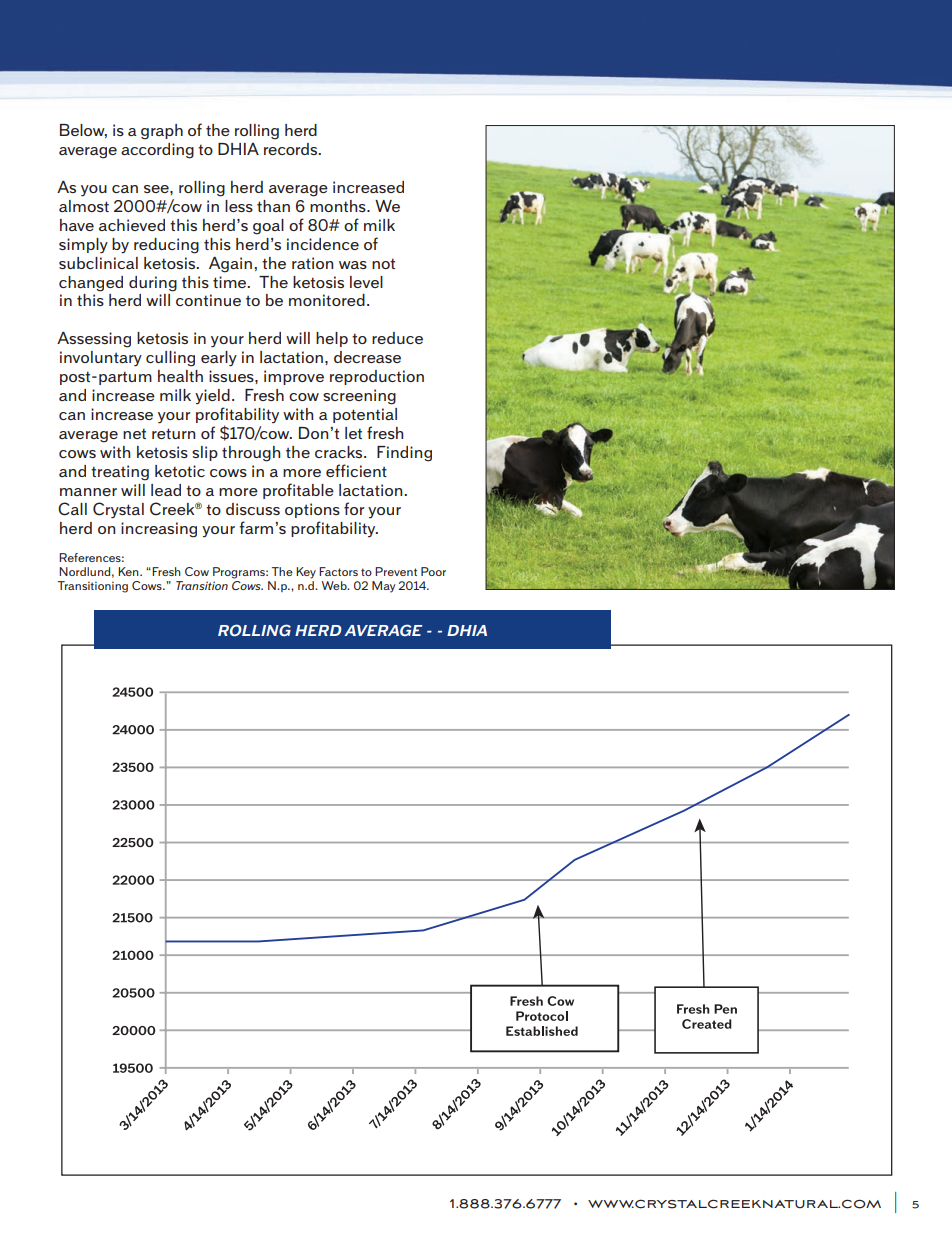 This screenshot has height=1236, width=952. I want to click on through, so click(251, 454).
